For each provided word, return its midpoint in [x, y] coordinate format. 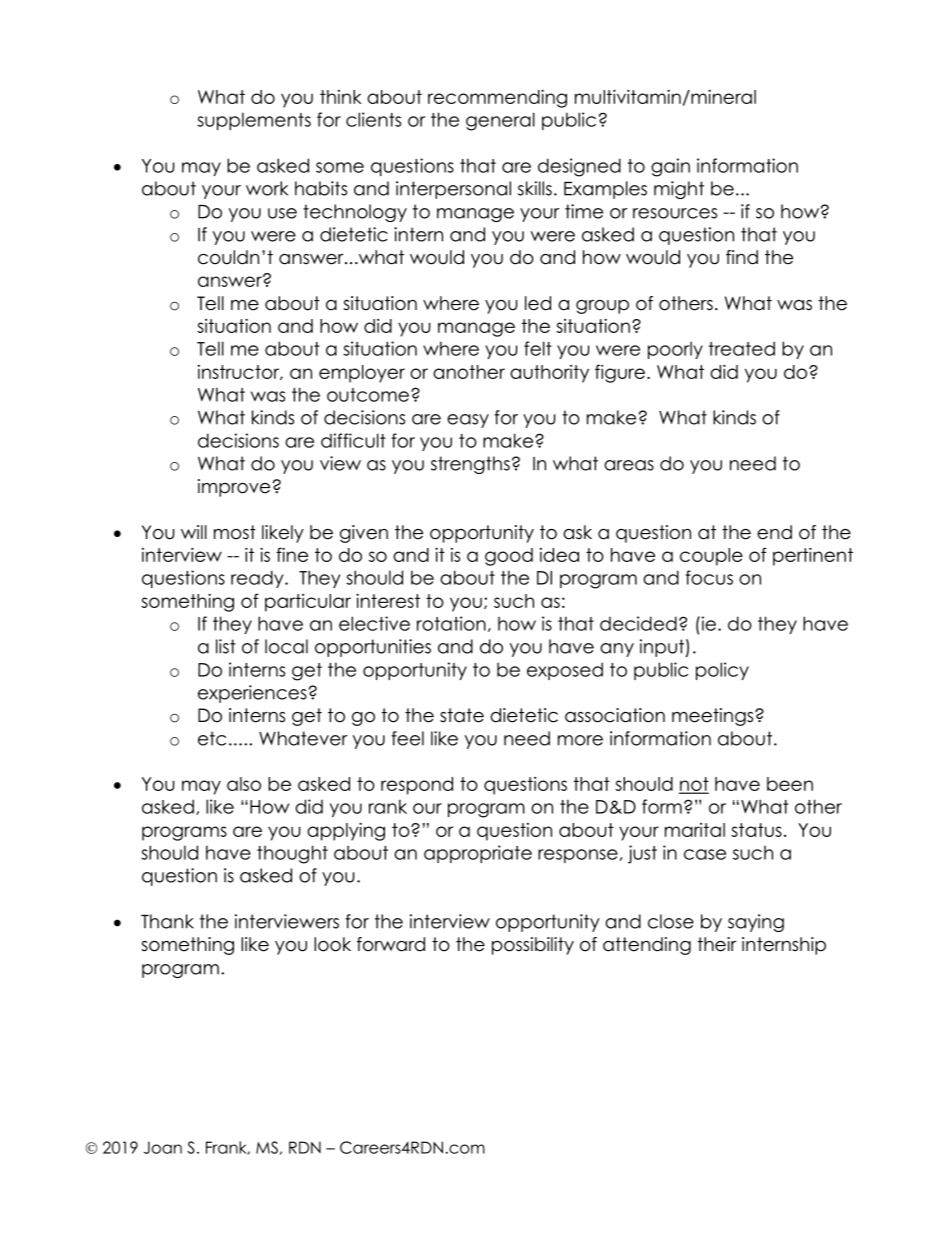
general [500, 121]
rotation [451, 623]
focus [709, 577]
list [226, 646]
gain [670, 167]
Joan [163, 1147]
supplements [254, 121]
